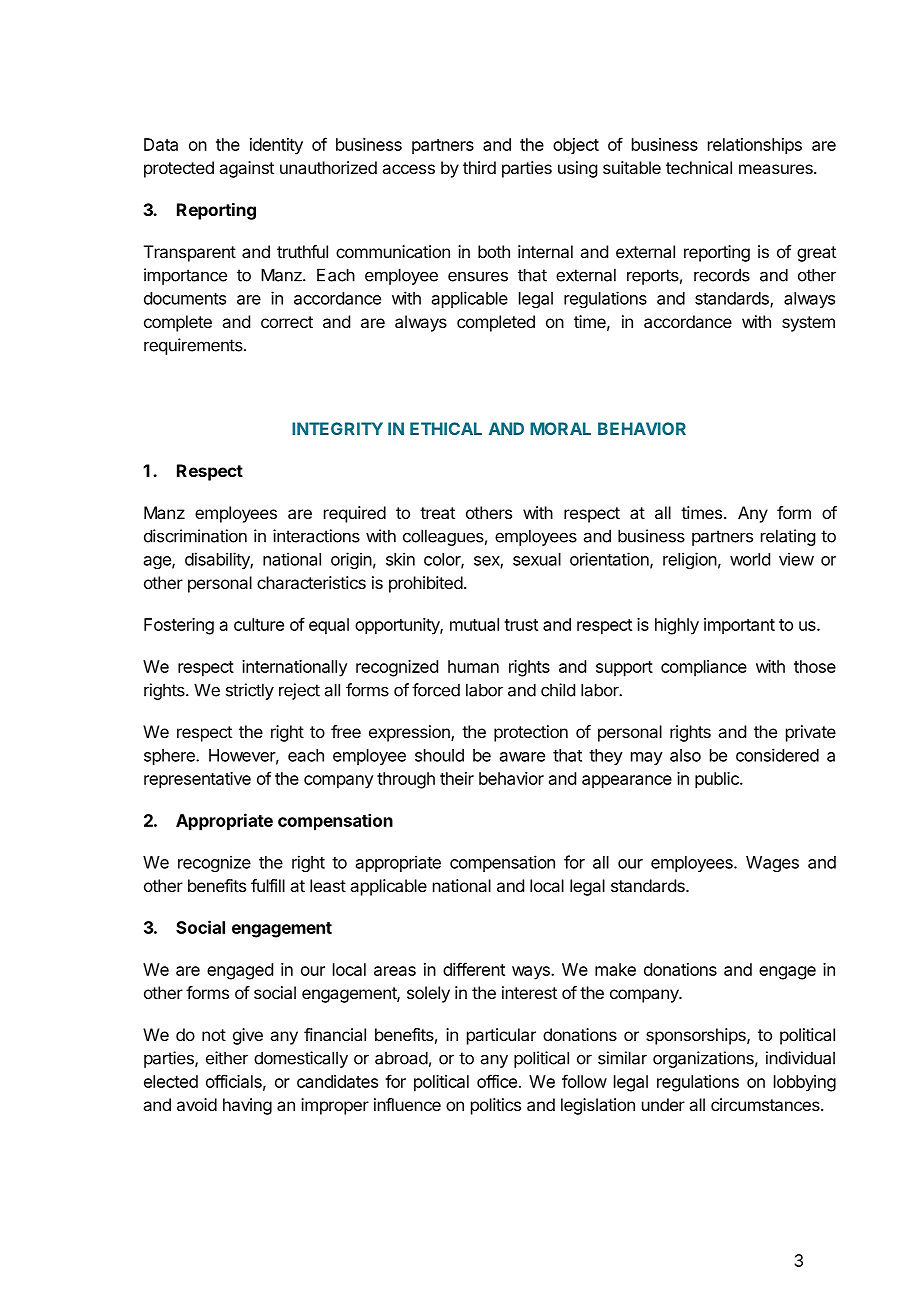  Describe the element at coordinates (766, 1104) in the page. I see `circumstances` at that location.
